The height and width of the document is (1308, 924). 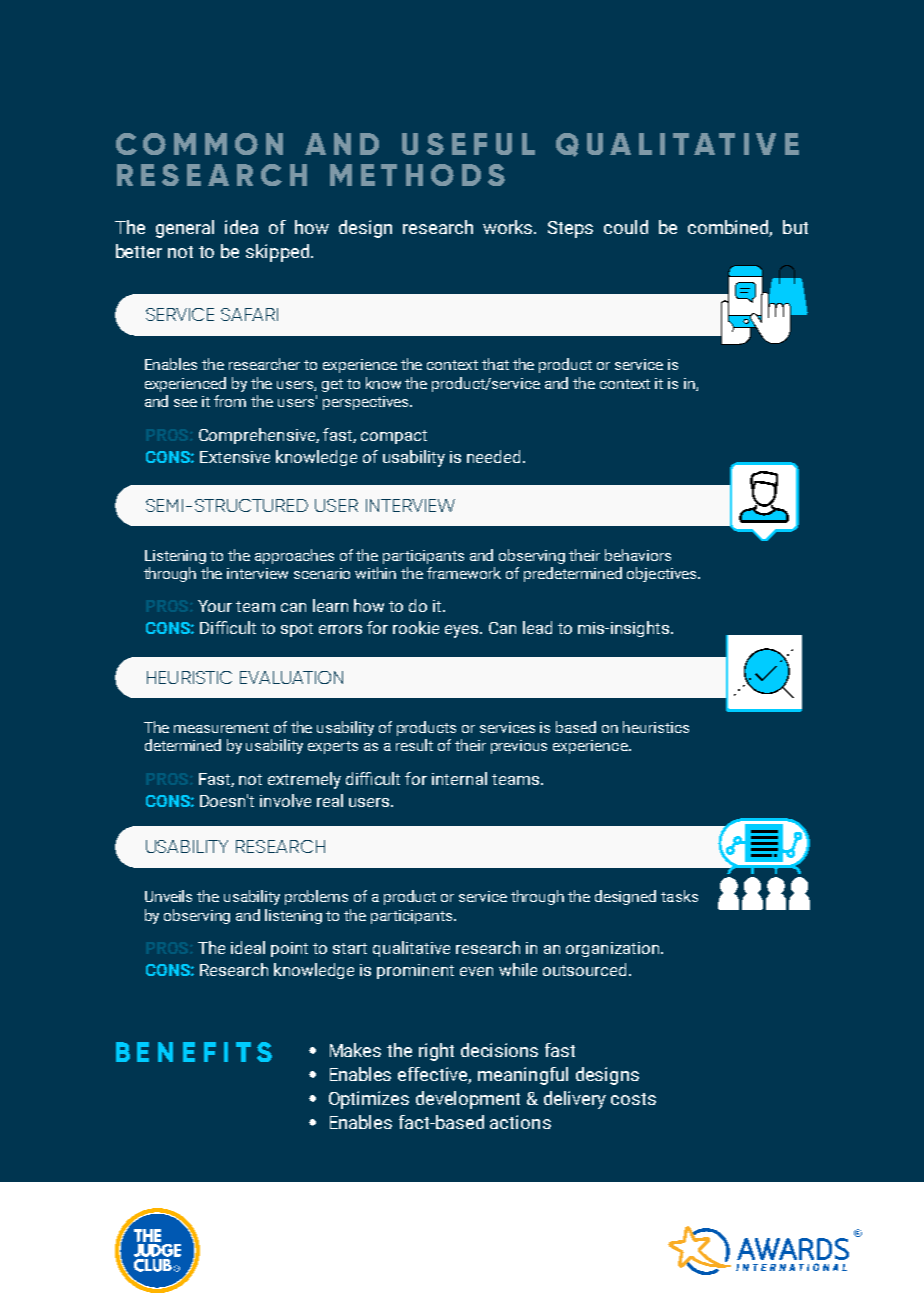 What do you see at coordinates (215, 606) in the document?
I see `Your` at bounding box center [215, 606].
